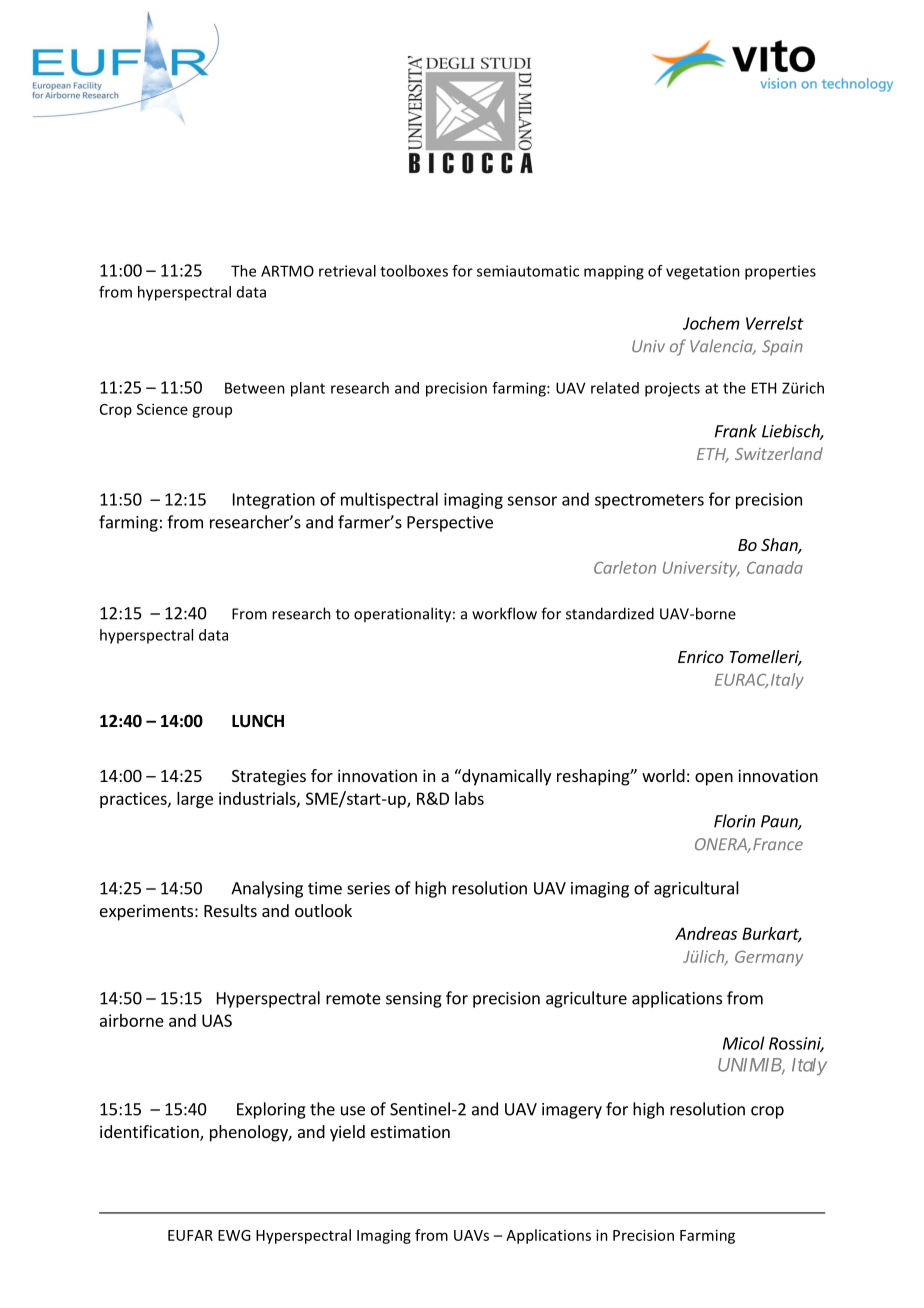  I want to click on toolboxes, so click(414, 271).
